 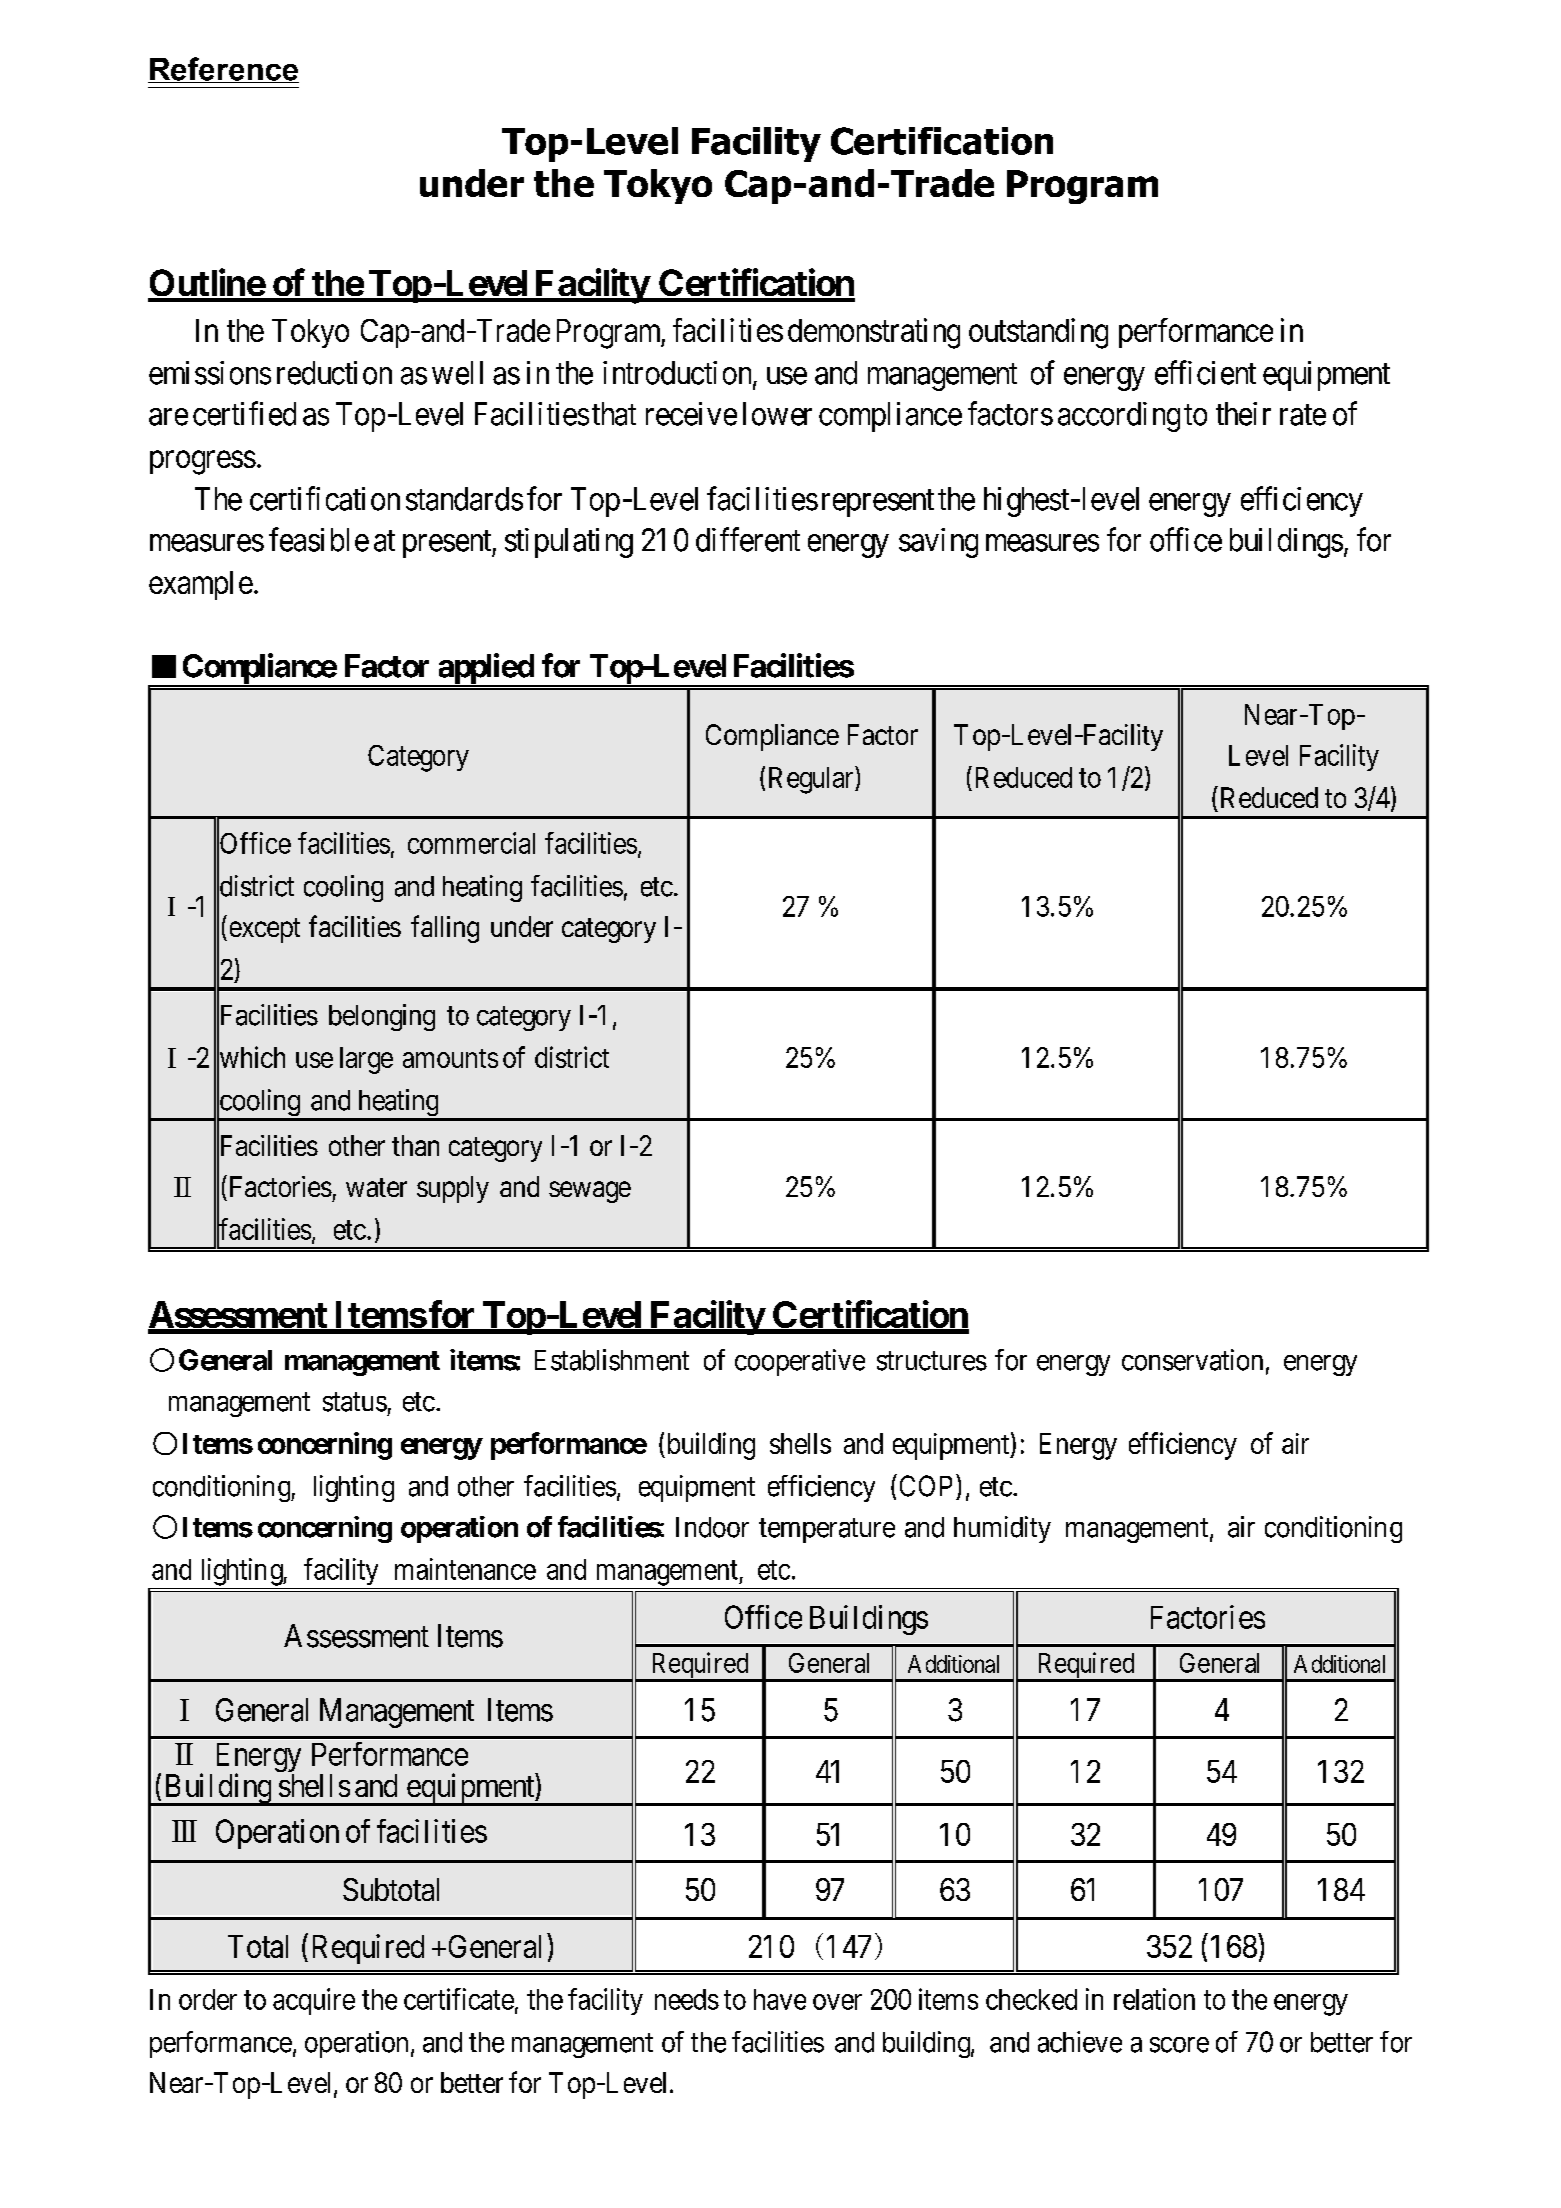 What do you see at coordinates (319, 539) in the screenshot?
I see `feasible` at bounding box center [319, 539].
